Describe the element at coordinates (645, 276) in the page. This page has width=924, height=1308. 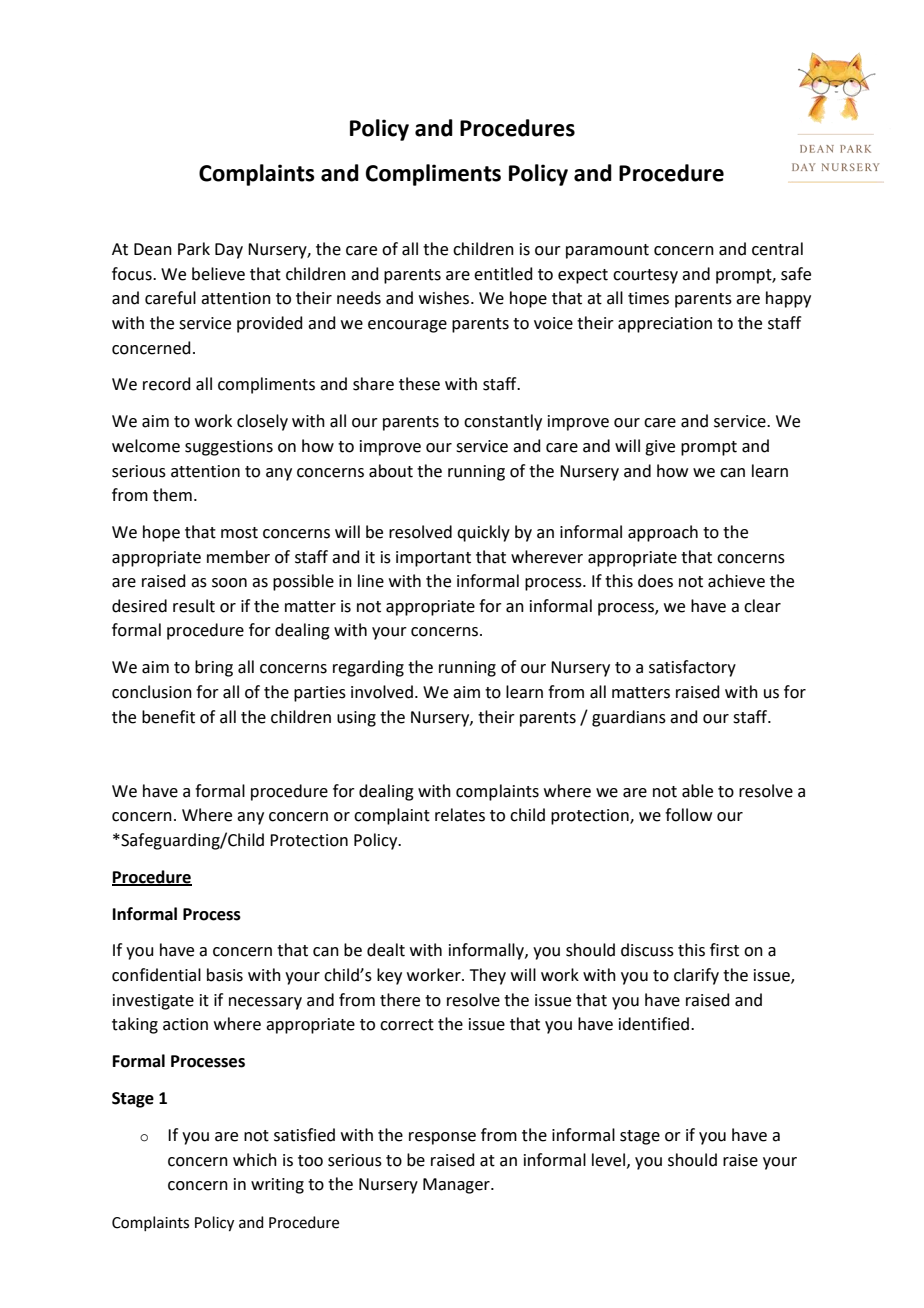
I see `courtesy` at that location.
